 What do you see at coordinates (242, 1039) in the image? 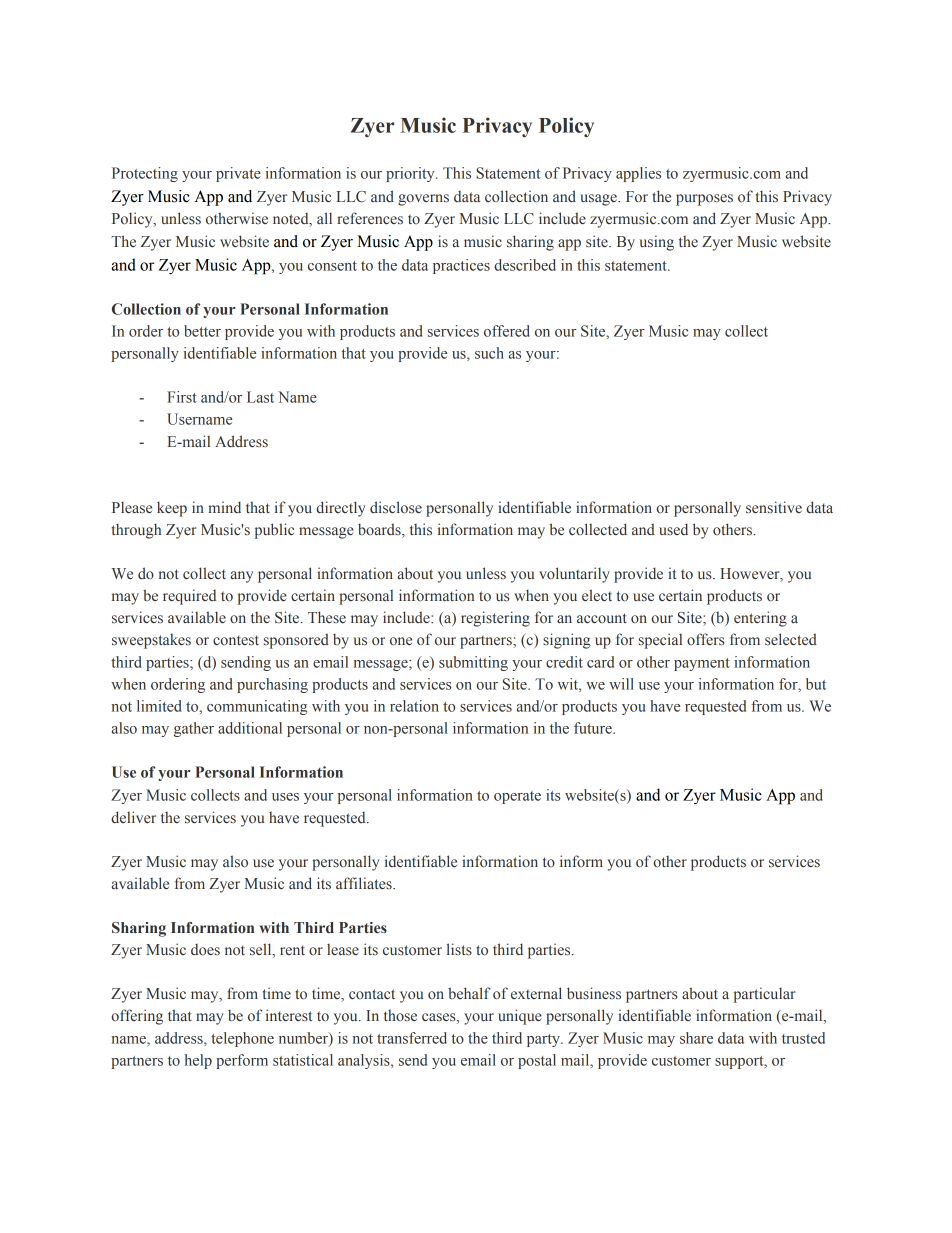
I see `telephone` at bounding box center [242, 1039].
